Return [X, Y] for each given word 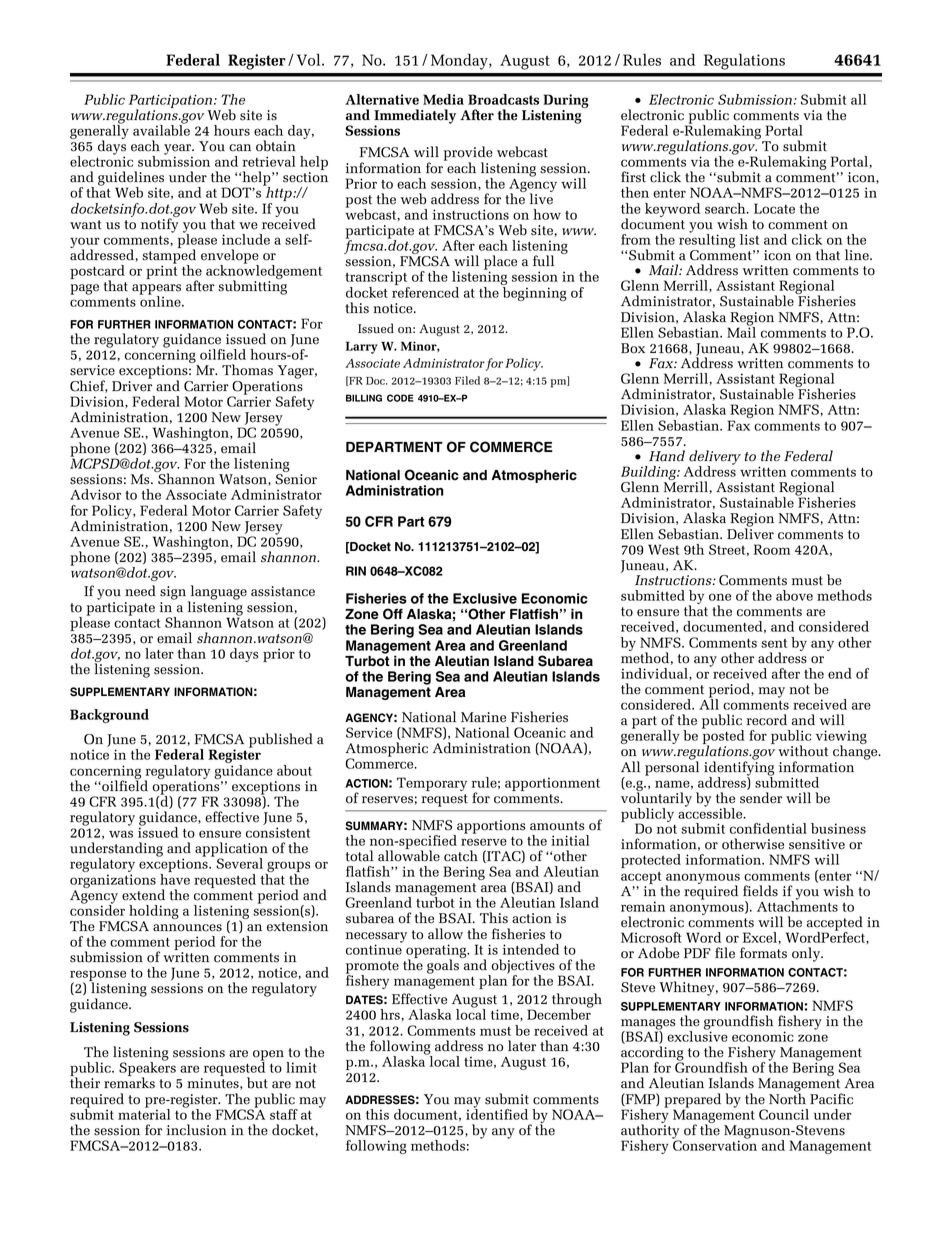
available [161, 129]
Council [784, 1114]
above [794, 595]
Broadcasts [503, 99]
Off [393, 614]
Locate [774, 208]
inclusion [197, 1130]
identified [497, 1113]
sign [174, 594]
